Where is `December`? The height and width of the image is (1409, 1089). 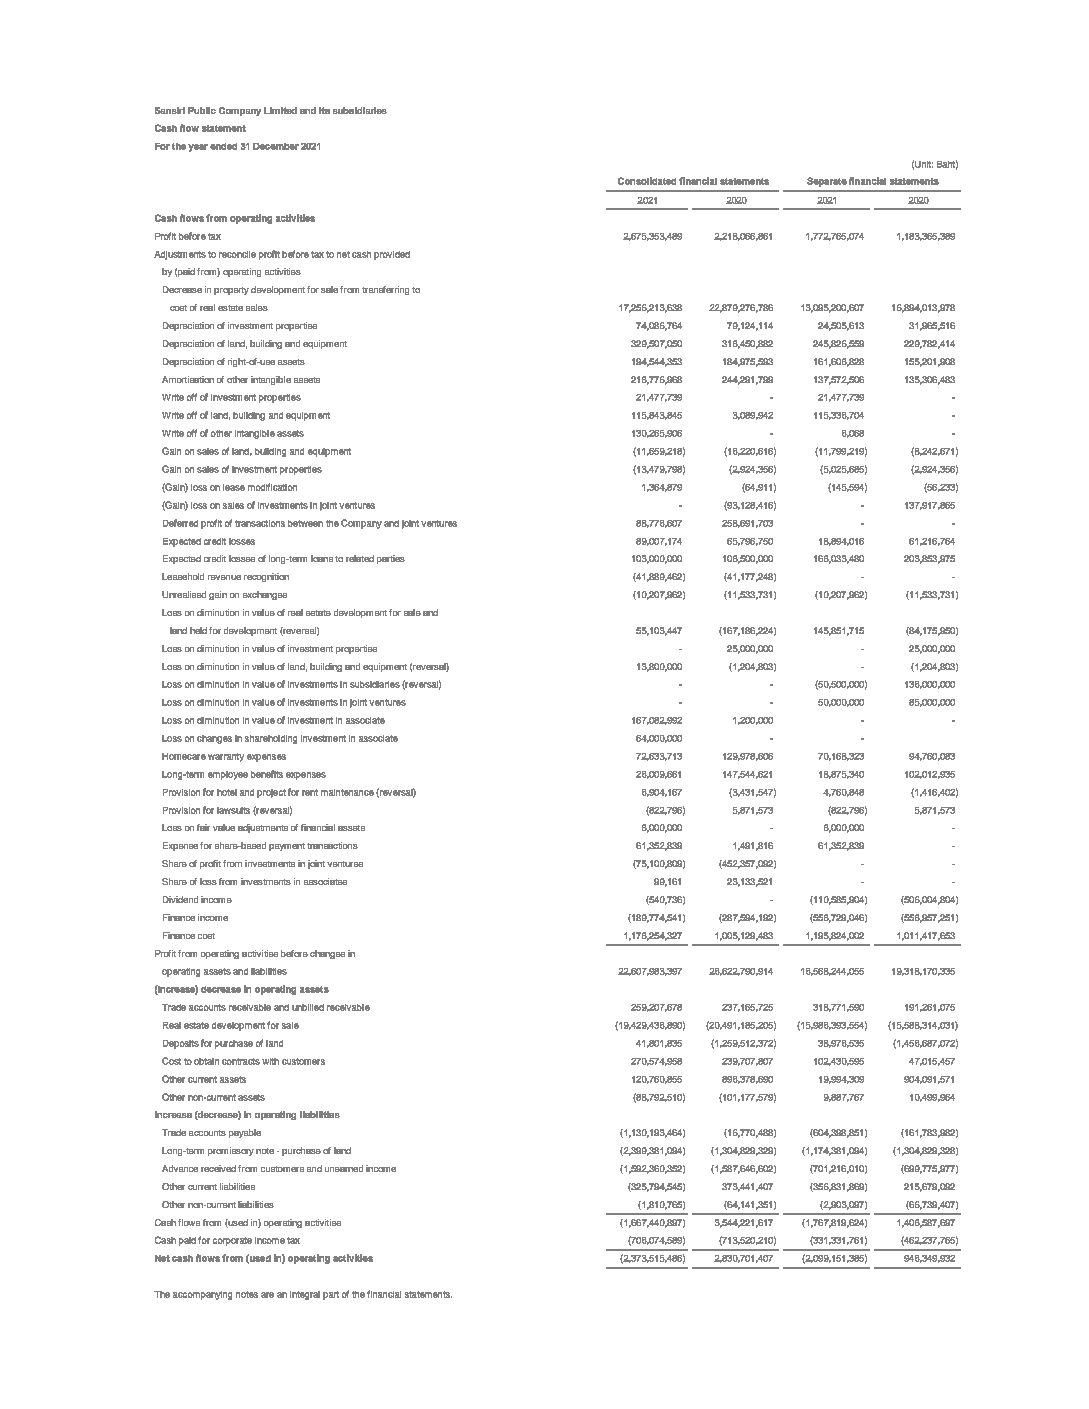 December is located at coordinates (276, 146).
